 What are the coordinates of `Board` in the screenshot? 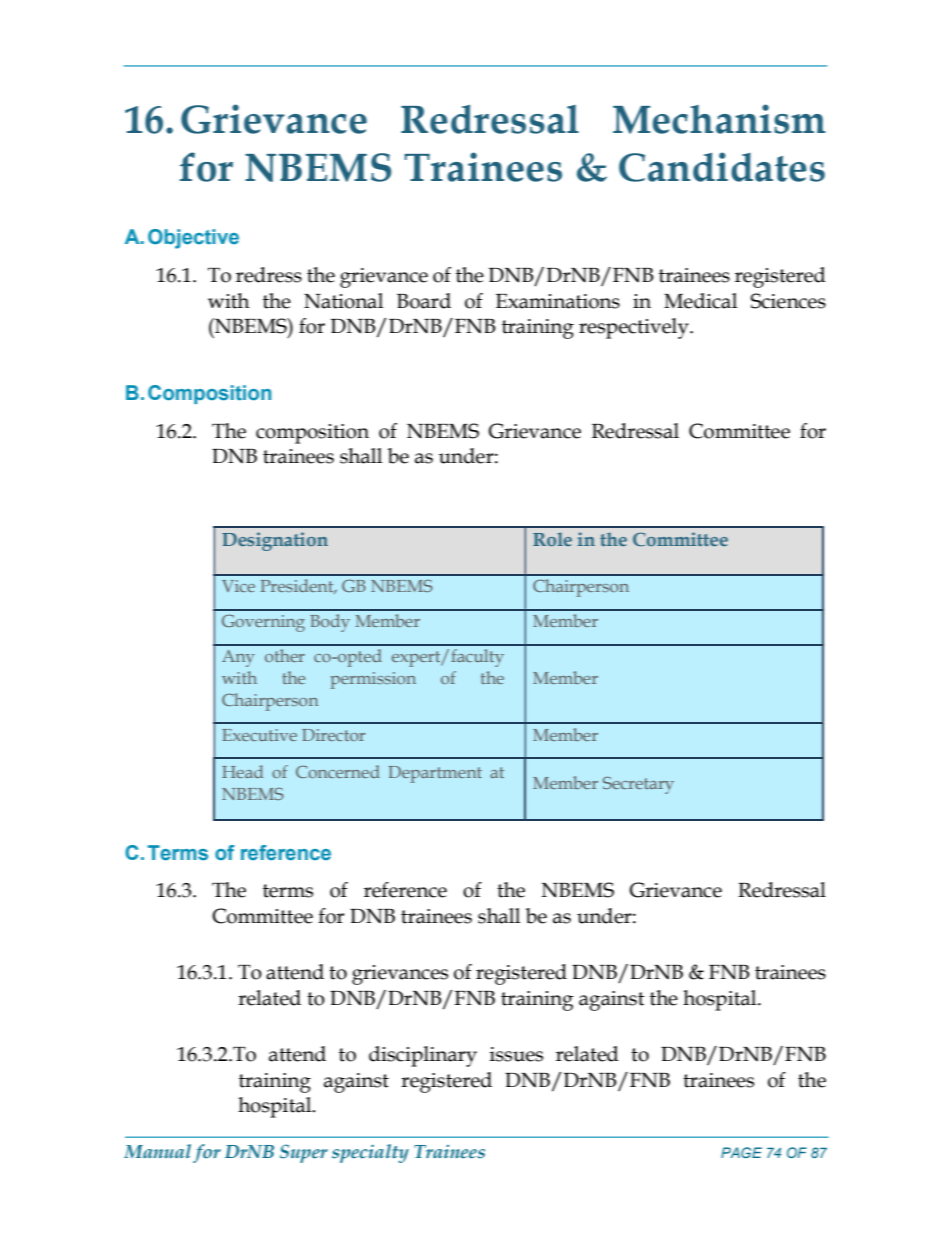 It's located at (424, 301).
